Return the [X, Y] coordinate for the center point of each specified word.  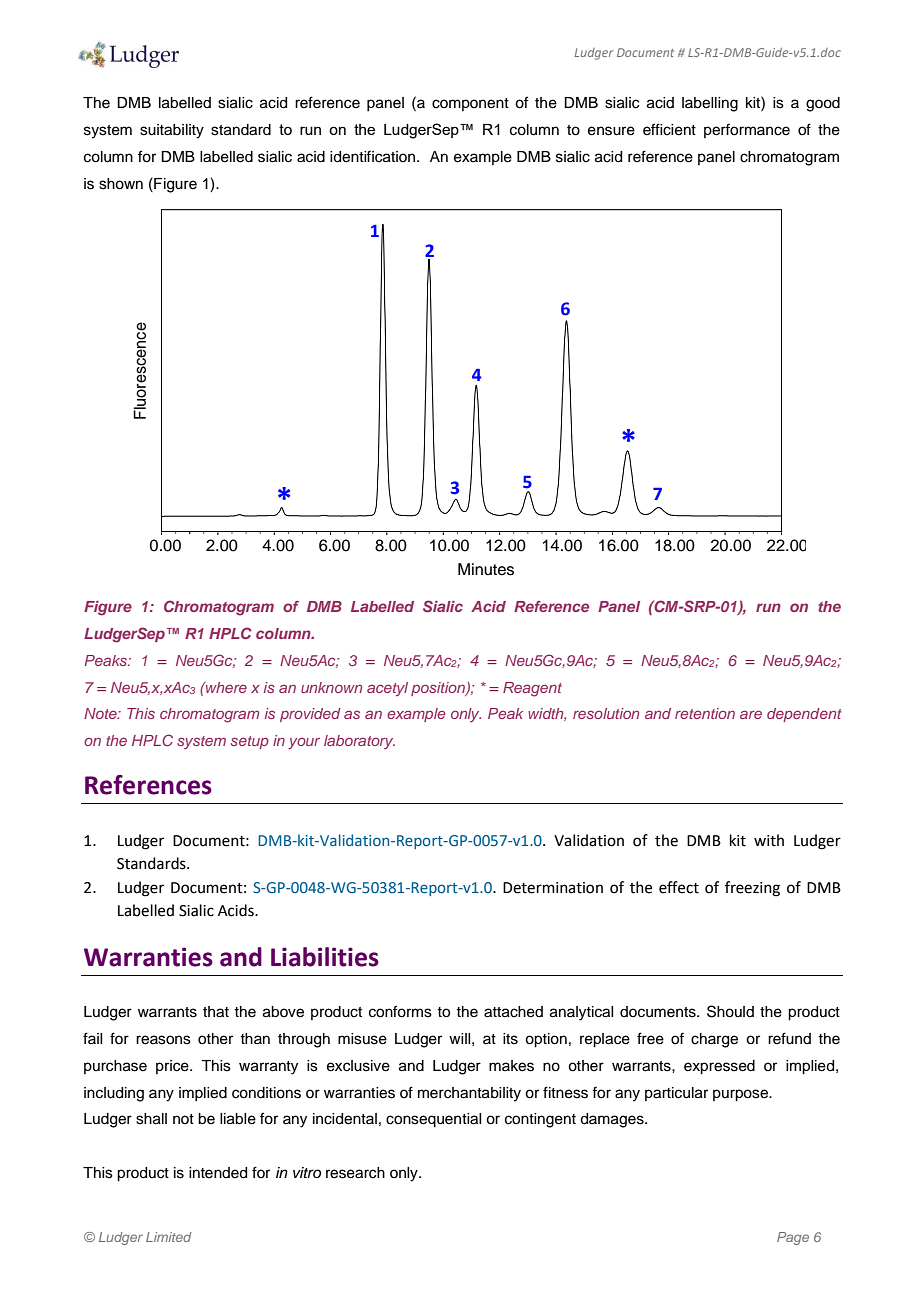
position [439, 689]
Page [793, 1238]
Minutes [486, 569]
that [216, 1012]
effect [679, 887]
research [355, 1173]
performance [747, 130]
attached [513, 1012]
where [225, 687]
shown [121, 184]
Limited [169, 1237]
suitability [172, 131]
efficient [669, 129]
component [470, 104]
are [751, 714]
